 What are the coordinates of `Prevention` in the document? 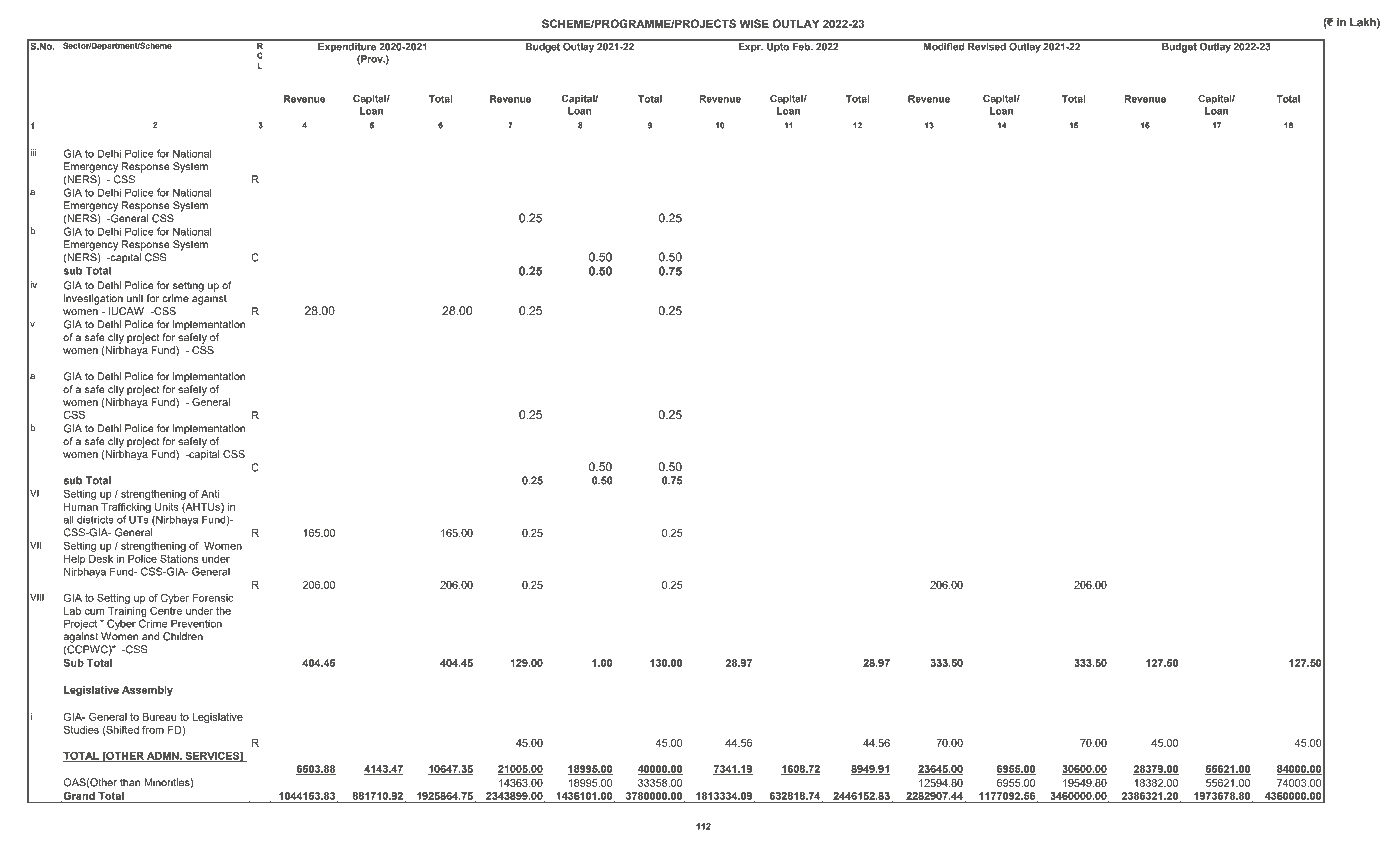 It's located at (196, 623).
